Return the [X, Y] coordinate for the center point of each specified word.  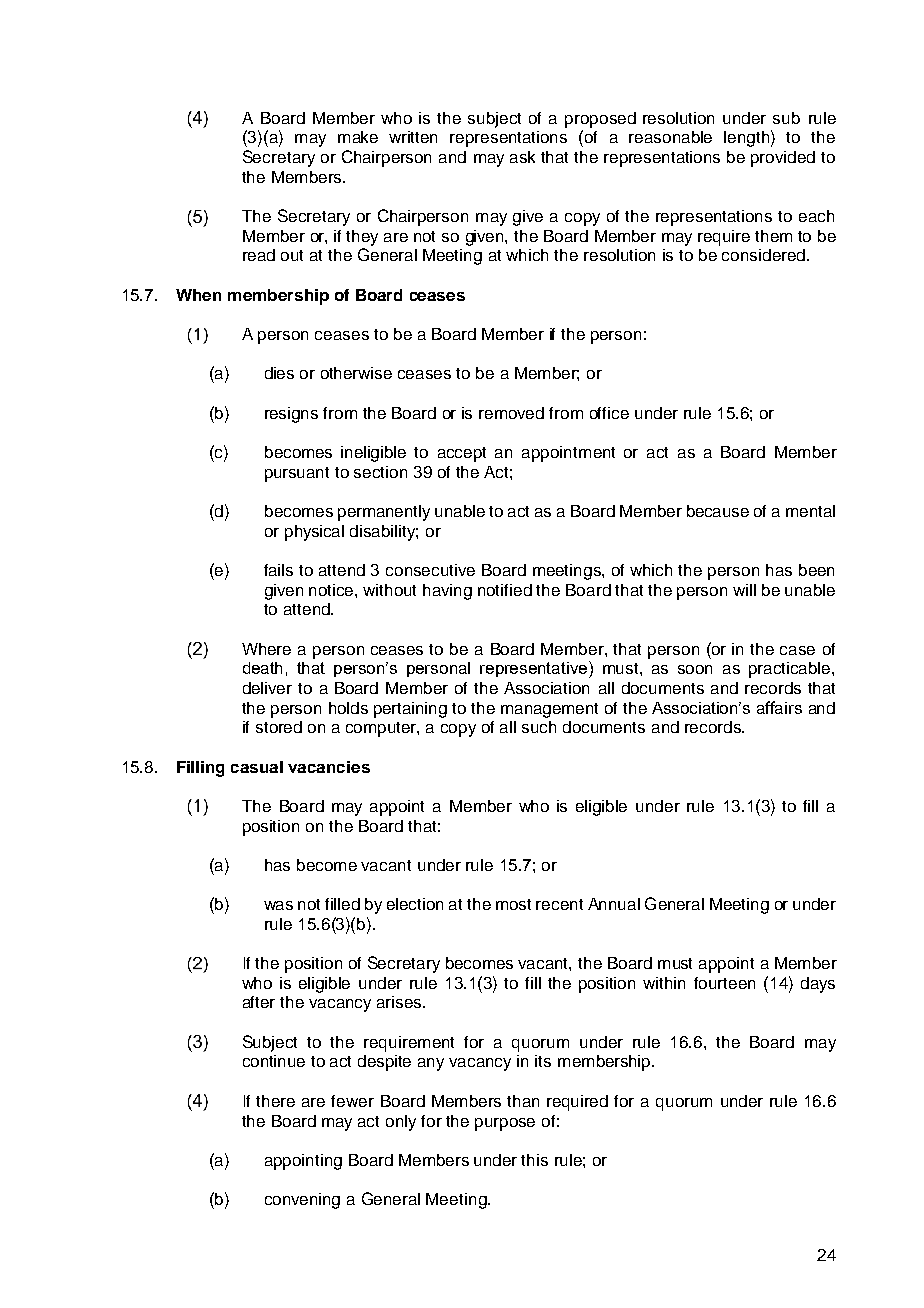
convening [302, 1201]
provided [783, 159]
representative [535, 669]
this [534, 1160]
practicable [791, 670]
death [262, 668]
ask [522, 157]
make [358, 137]
